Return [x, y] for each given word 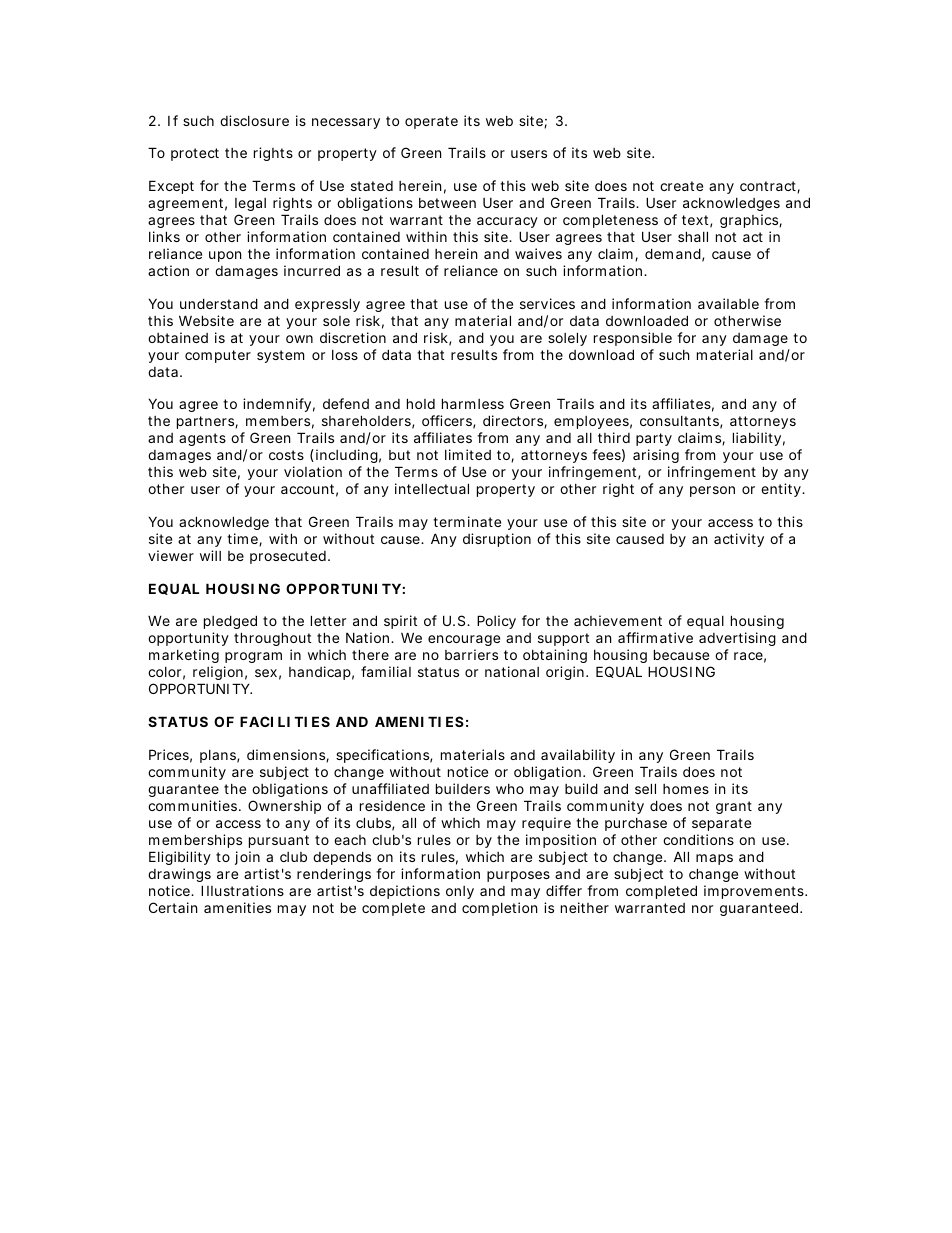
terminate [467, 521]
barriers [471, 654]
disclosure [254, 120]
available [728, 303]
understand [219, 303]
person [712, 491]
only [460, 892]
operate [431, 122]
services [547, 303]
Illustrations [242, 890]
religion [217, 675]
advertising [737, 641]
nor [702, 909]
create [681, 186]
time [243, 539]
